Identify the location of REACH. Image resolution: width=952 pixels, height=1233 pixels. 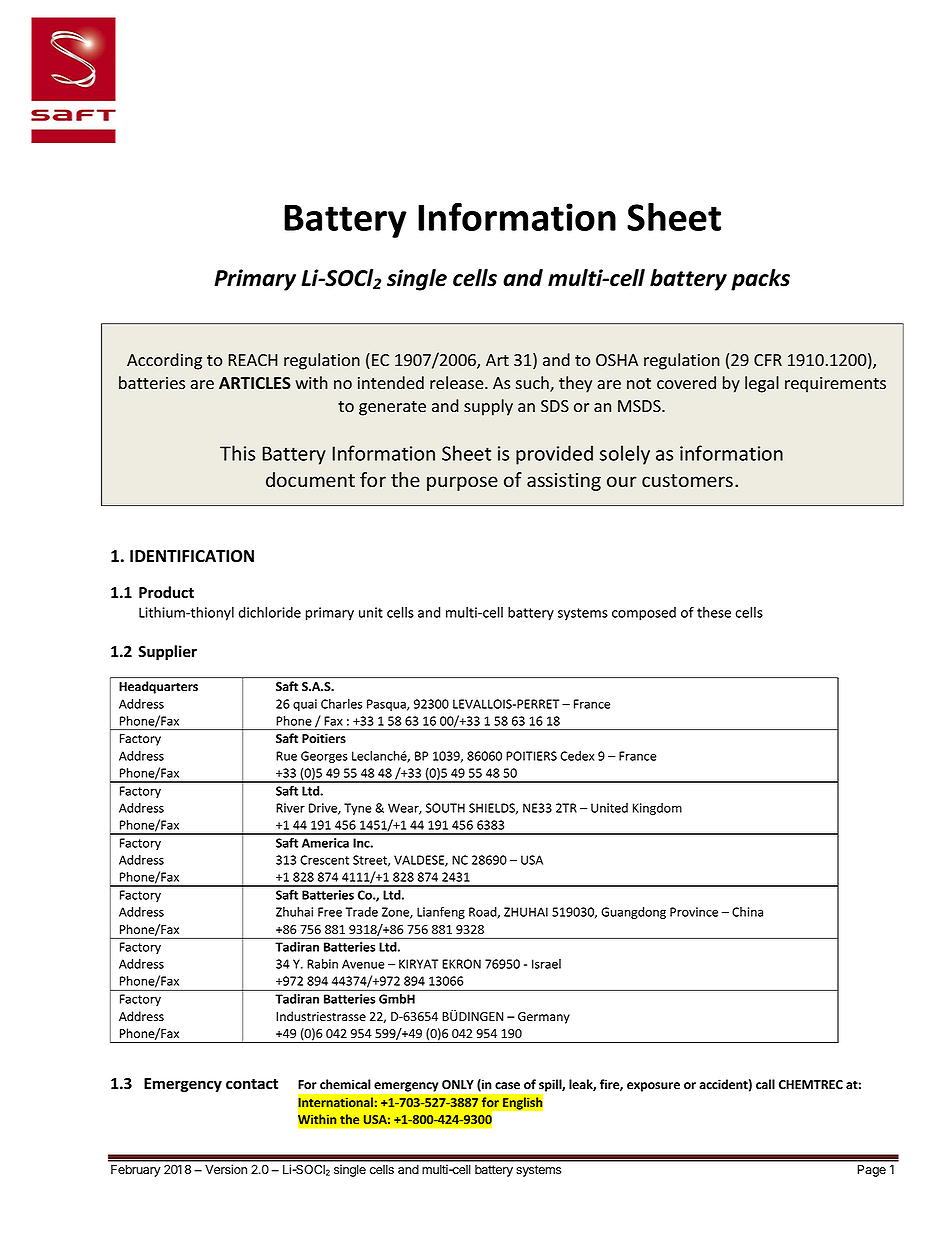
(253, 360).
